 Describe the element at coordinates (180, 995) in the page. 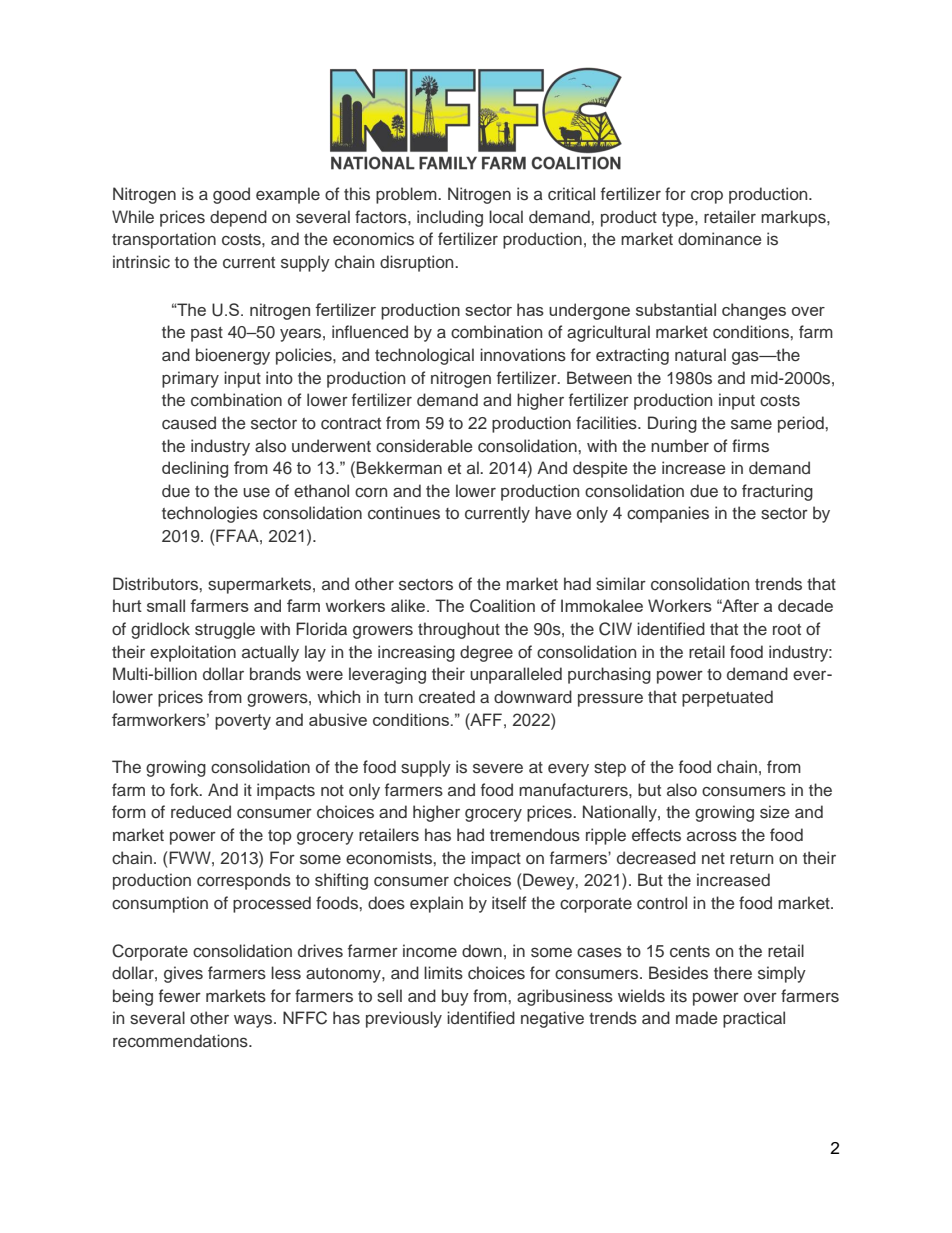

I see `fewer` at that location.
